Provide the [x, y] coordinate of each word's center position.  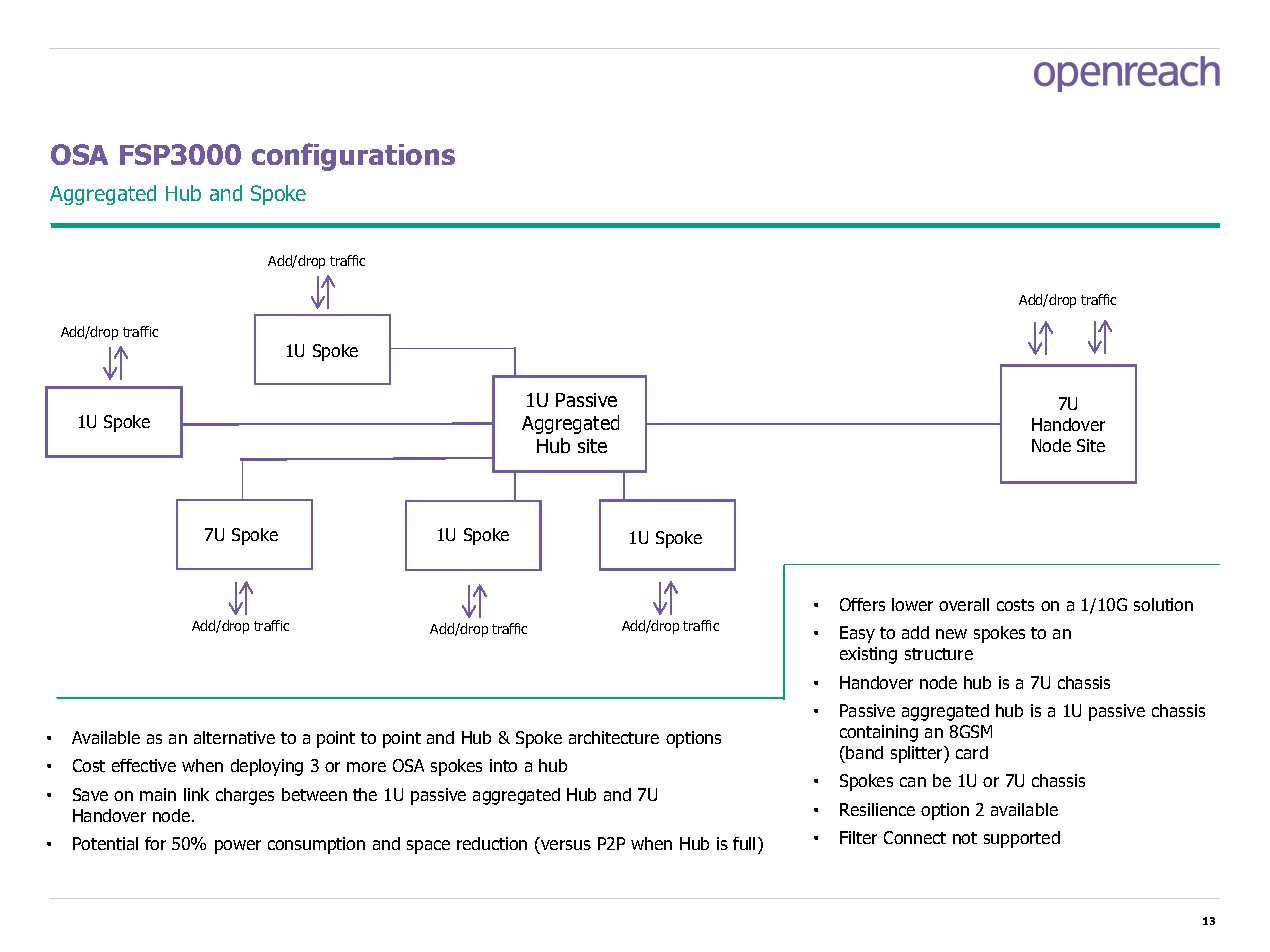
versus [566, 845]
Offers [862, 604]
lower [912, 604]
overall [964, 604]
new [951, 634]
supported [1022, 839]
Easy [857, 634]
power [238, 847]
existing [868, 655]
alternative [234, 737]
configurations [353, 157]
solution [1163, 604]
